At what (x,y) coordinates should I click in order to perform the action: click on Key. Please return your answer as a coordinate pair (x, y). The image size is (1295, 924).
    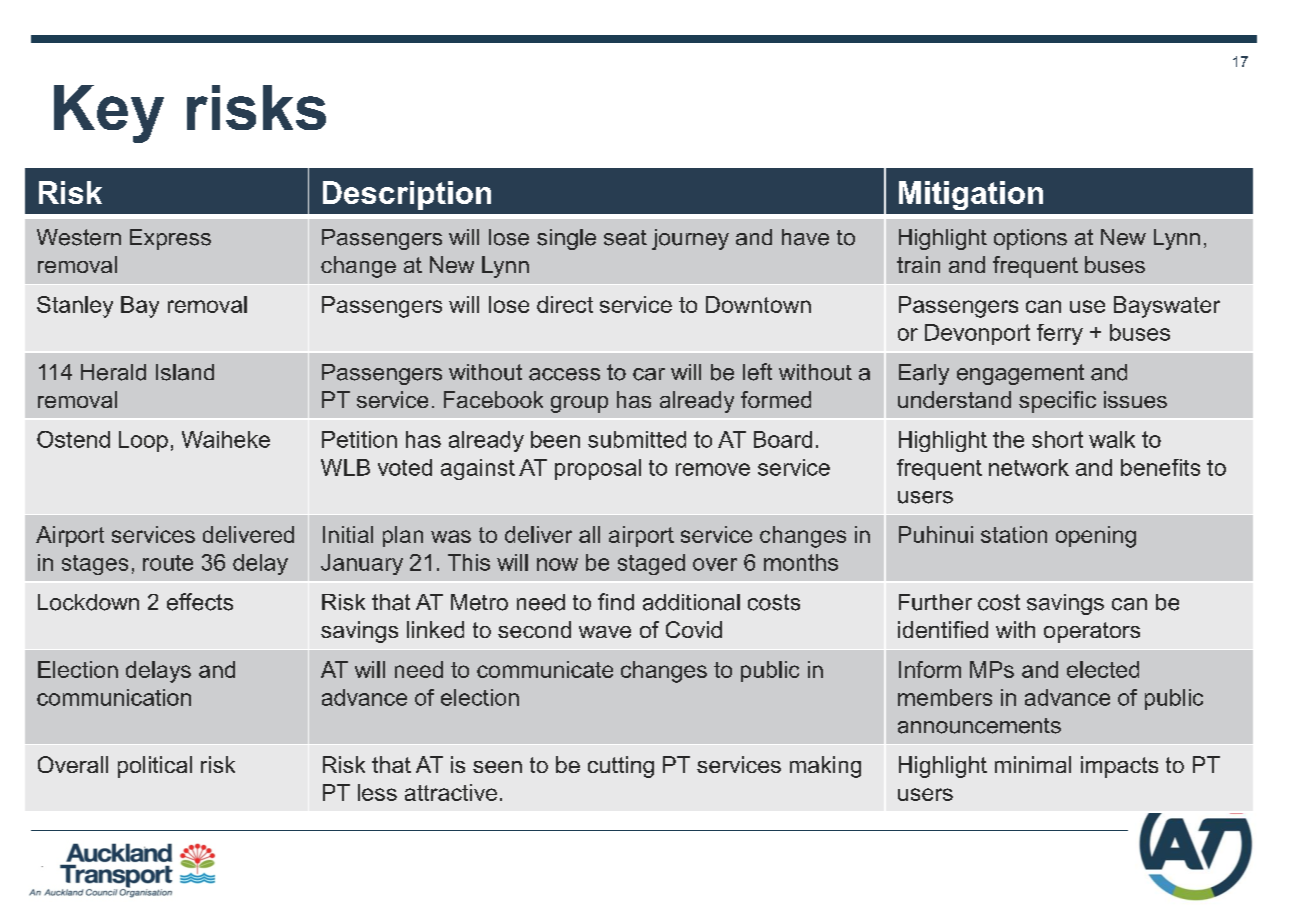
    Looking at the image, I should click on (109, 114).
